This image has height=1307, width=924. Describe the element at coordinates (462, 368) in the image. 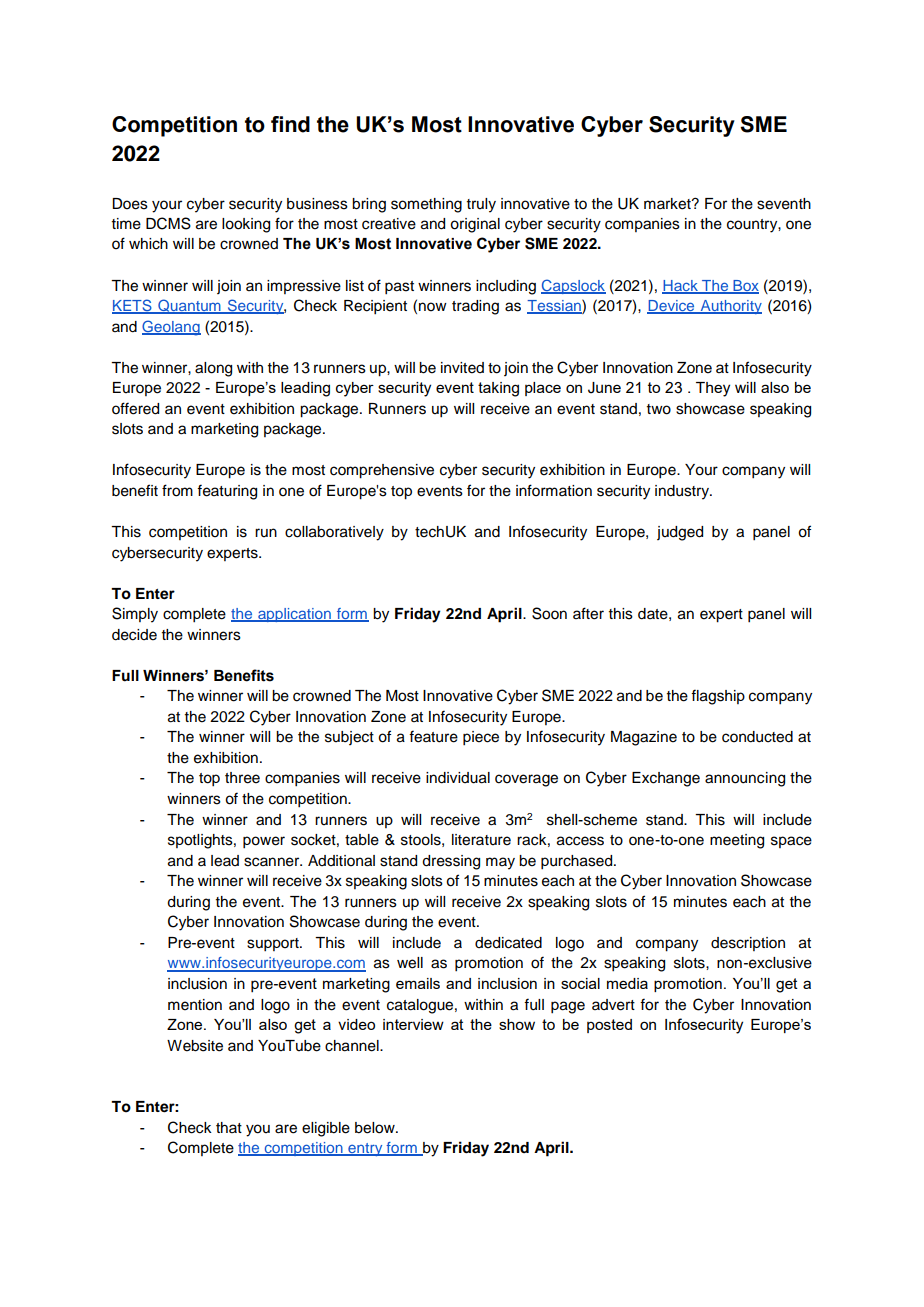

I see `invited` at that location.
